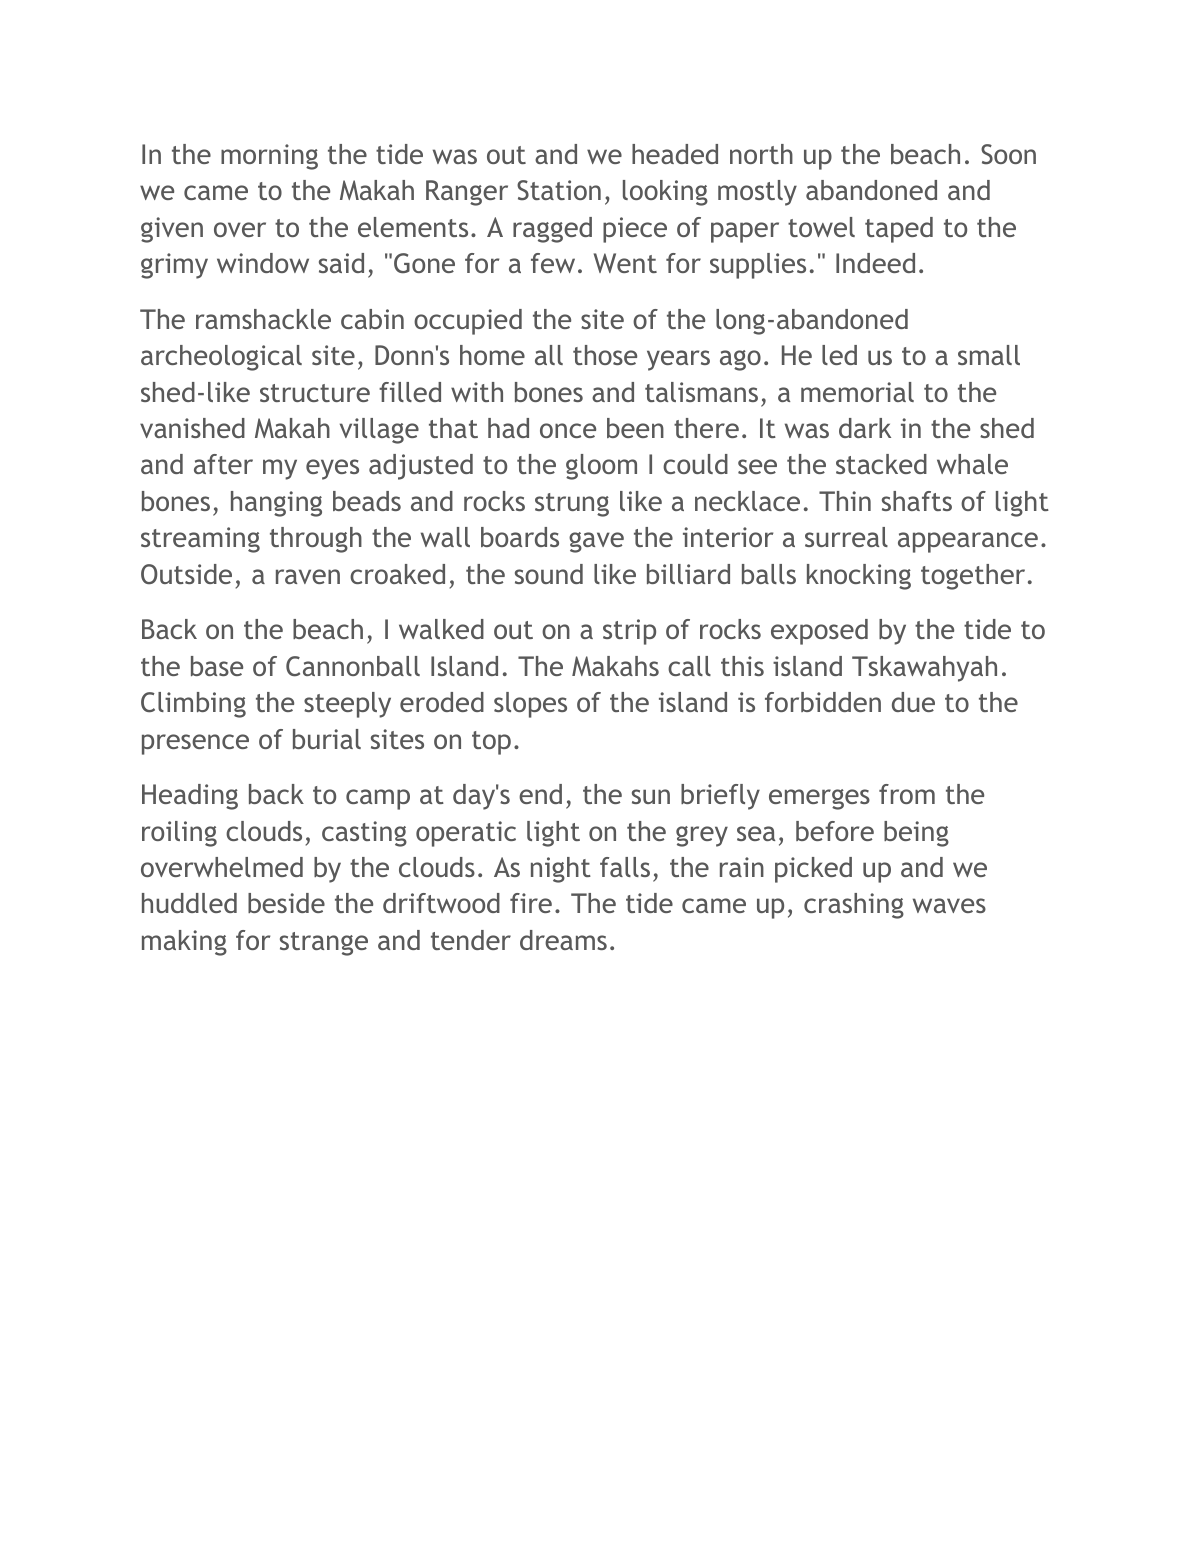 This document has height=1541, width=1191. What do you see at coordinates (530, 705) in the document?
I see `slopes` at bounding box center [530, 705].
